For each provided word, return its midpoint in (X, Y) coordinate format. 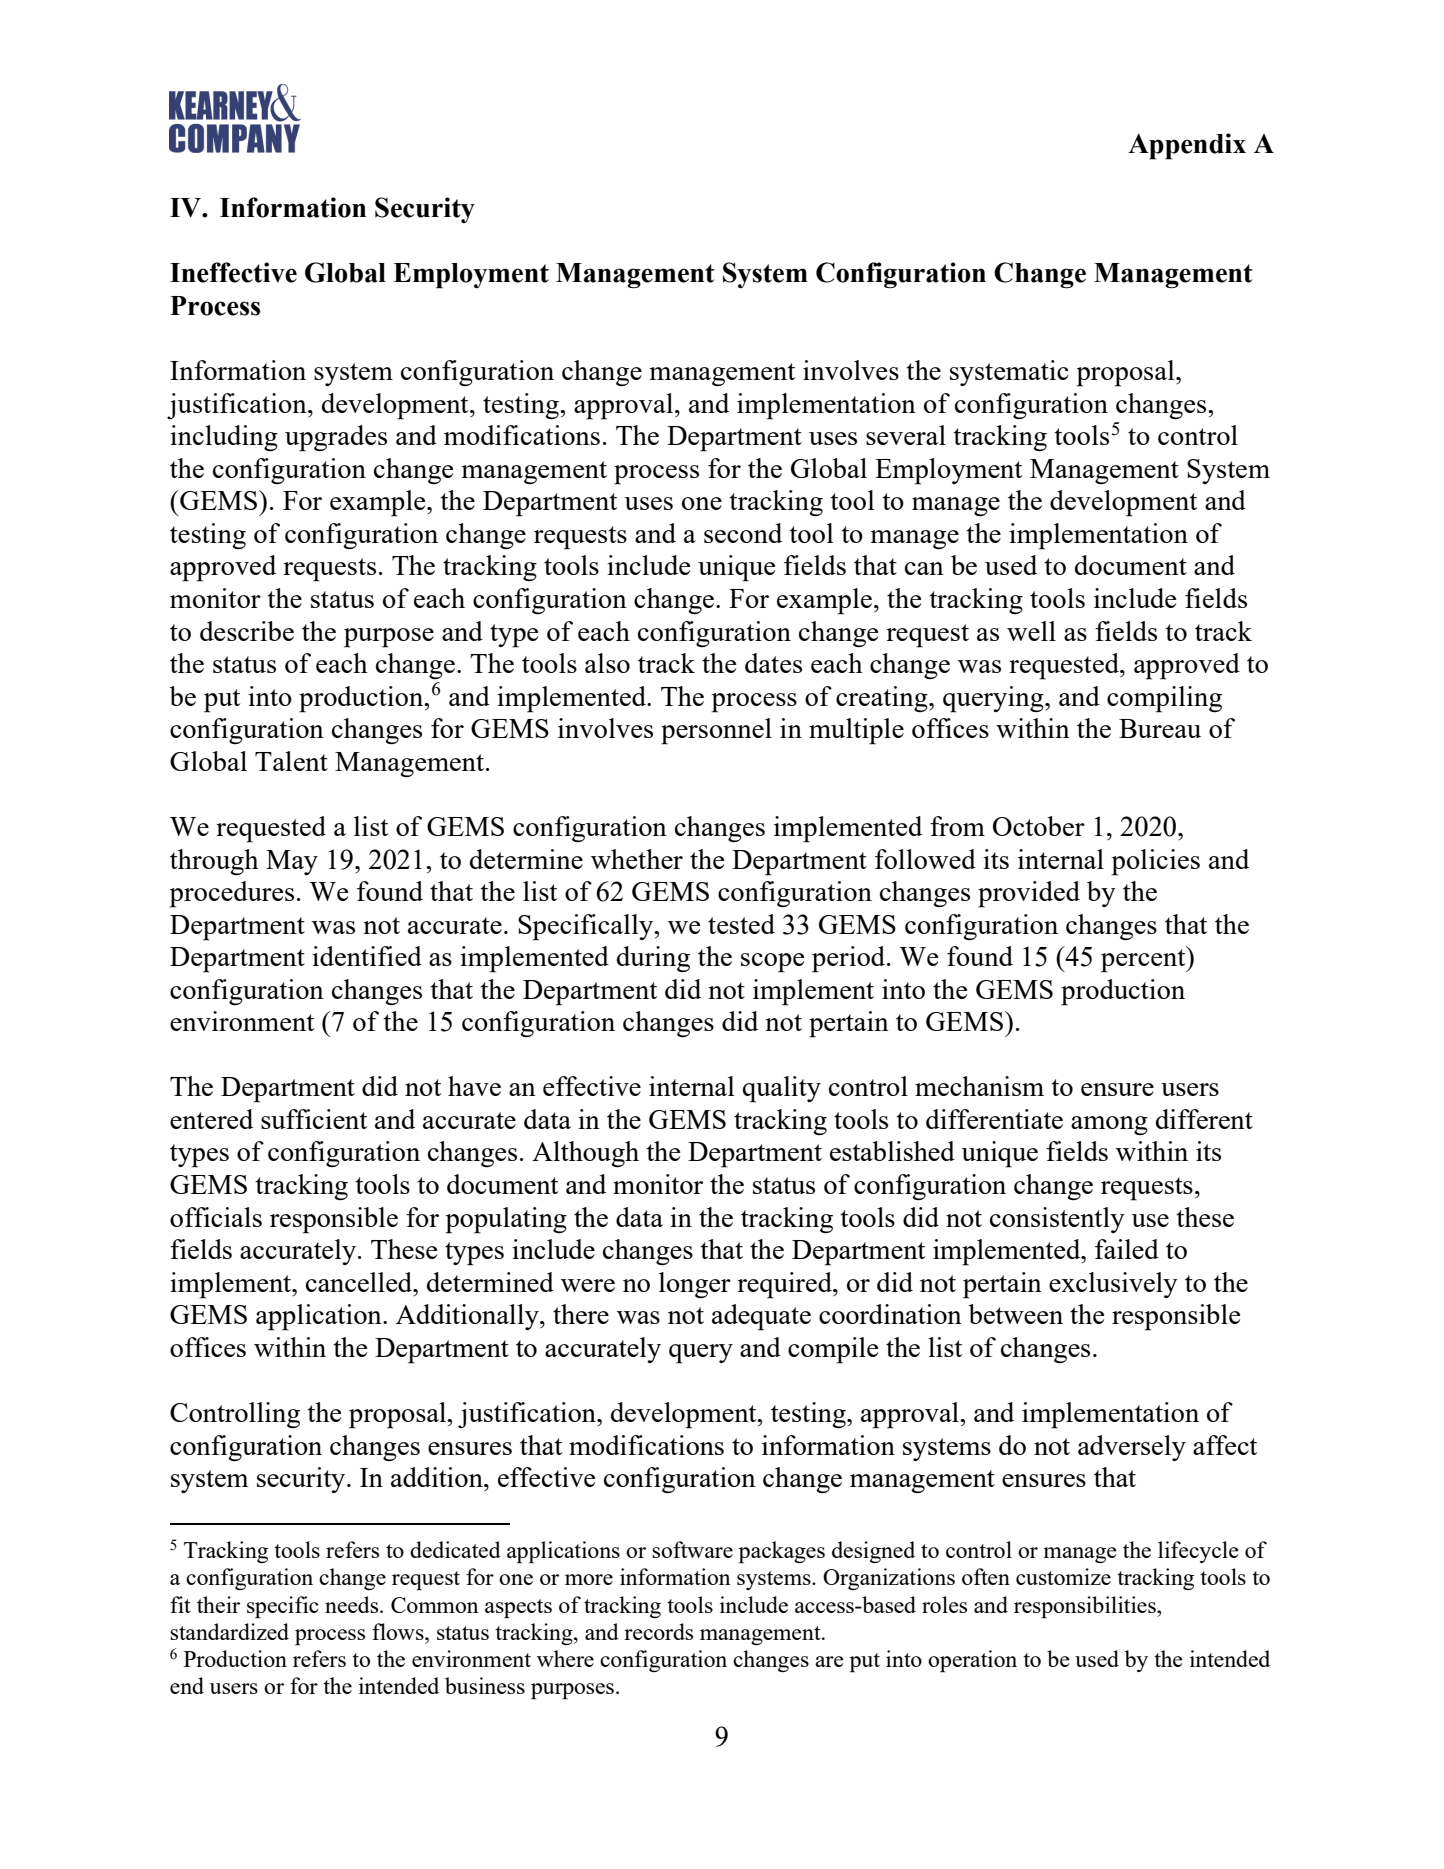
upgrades (336, 438)
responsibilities (1086, 1607)
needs (353, 1604)
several (906, 435)
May (292, 862)
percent (1144, 960)
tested (741, 924)
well (1031, 631)
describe (247, 631)
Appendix (1187, 146)
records (658, 1631)
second (743, 533)
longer (695, 1285)
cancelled (360, 1282)
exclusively (1113, 1285)
